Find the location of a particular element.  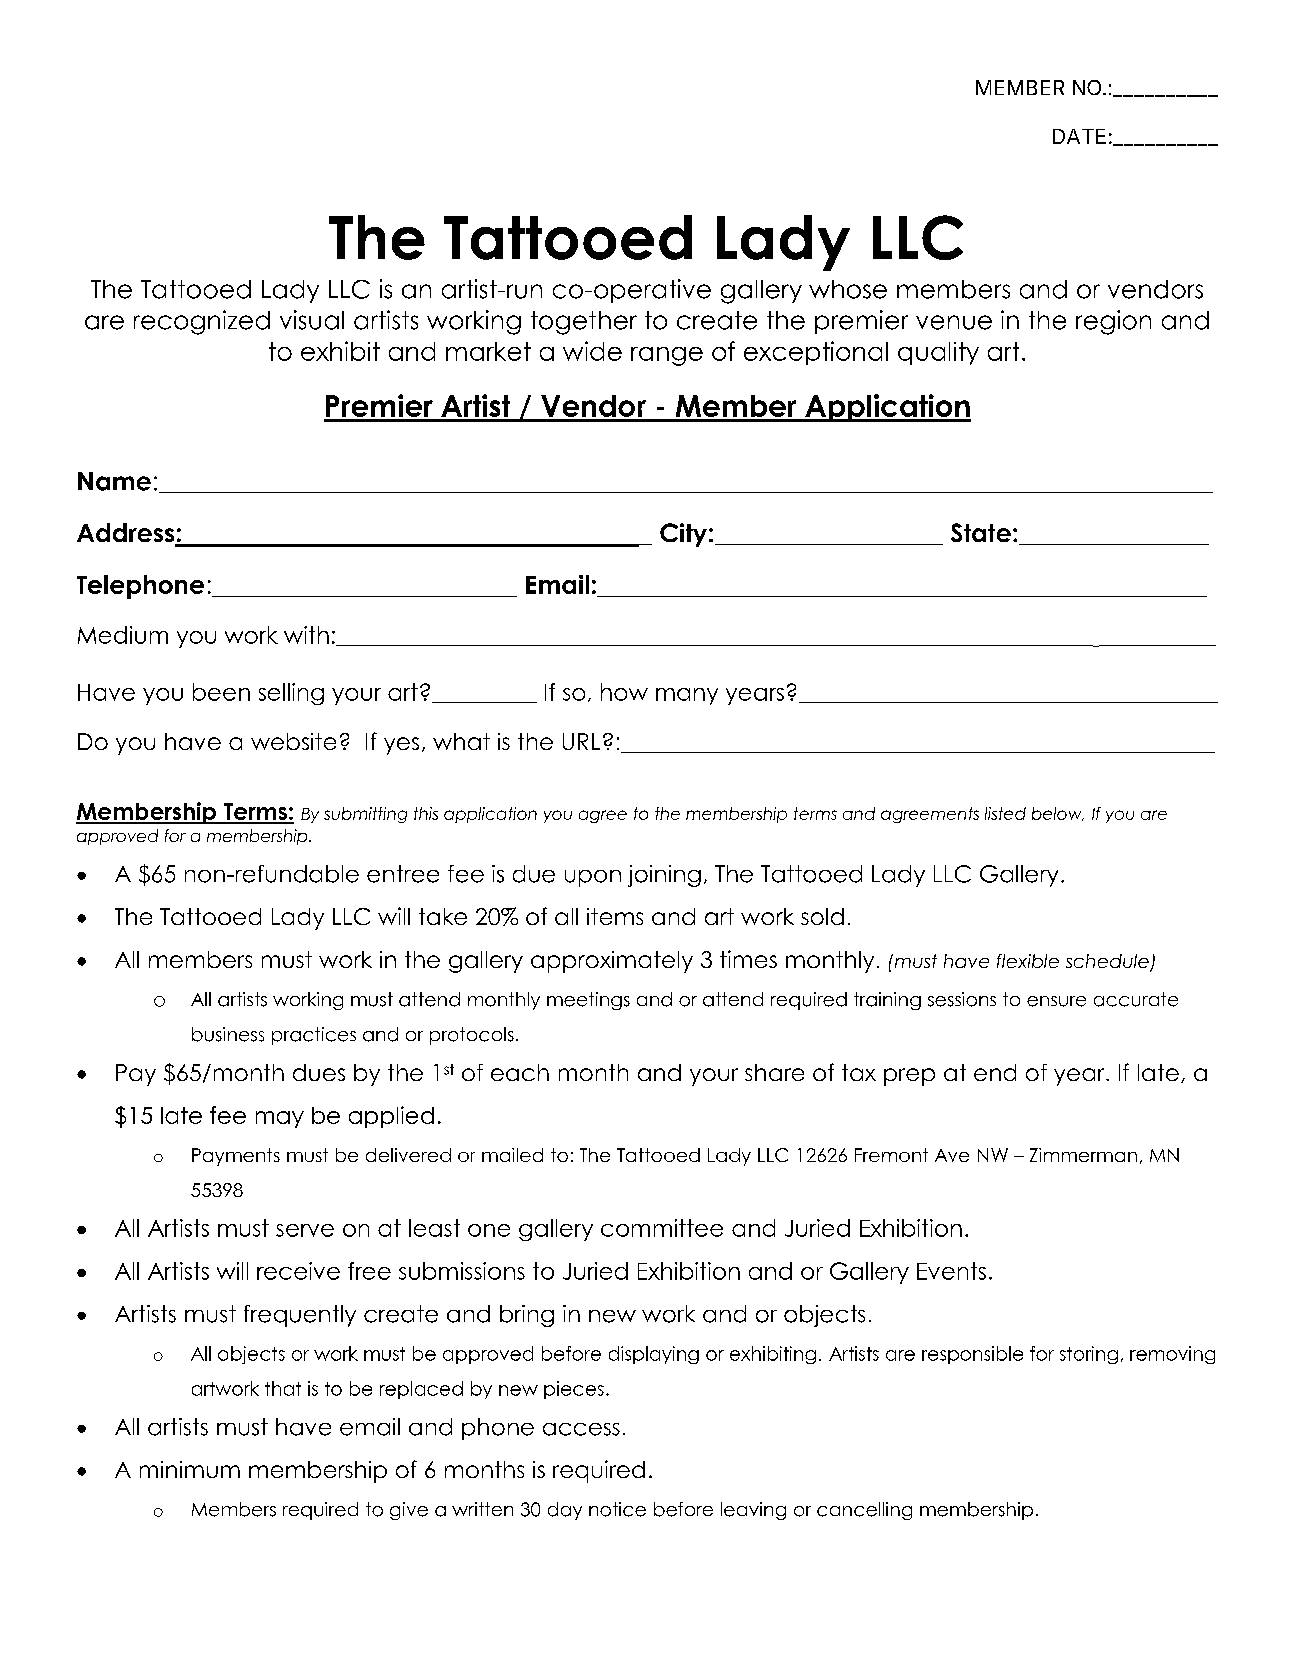

share is located at coordinates (774, 1072).
